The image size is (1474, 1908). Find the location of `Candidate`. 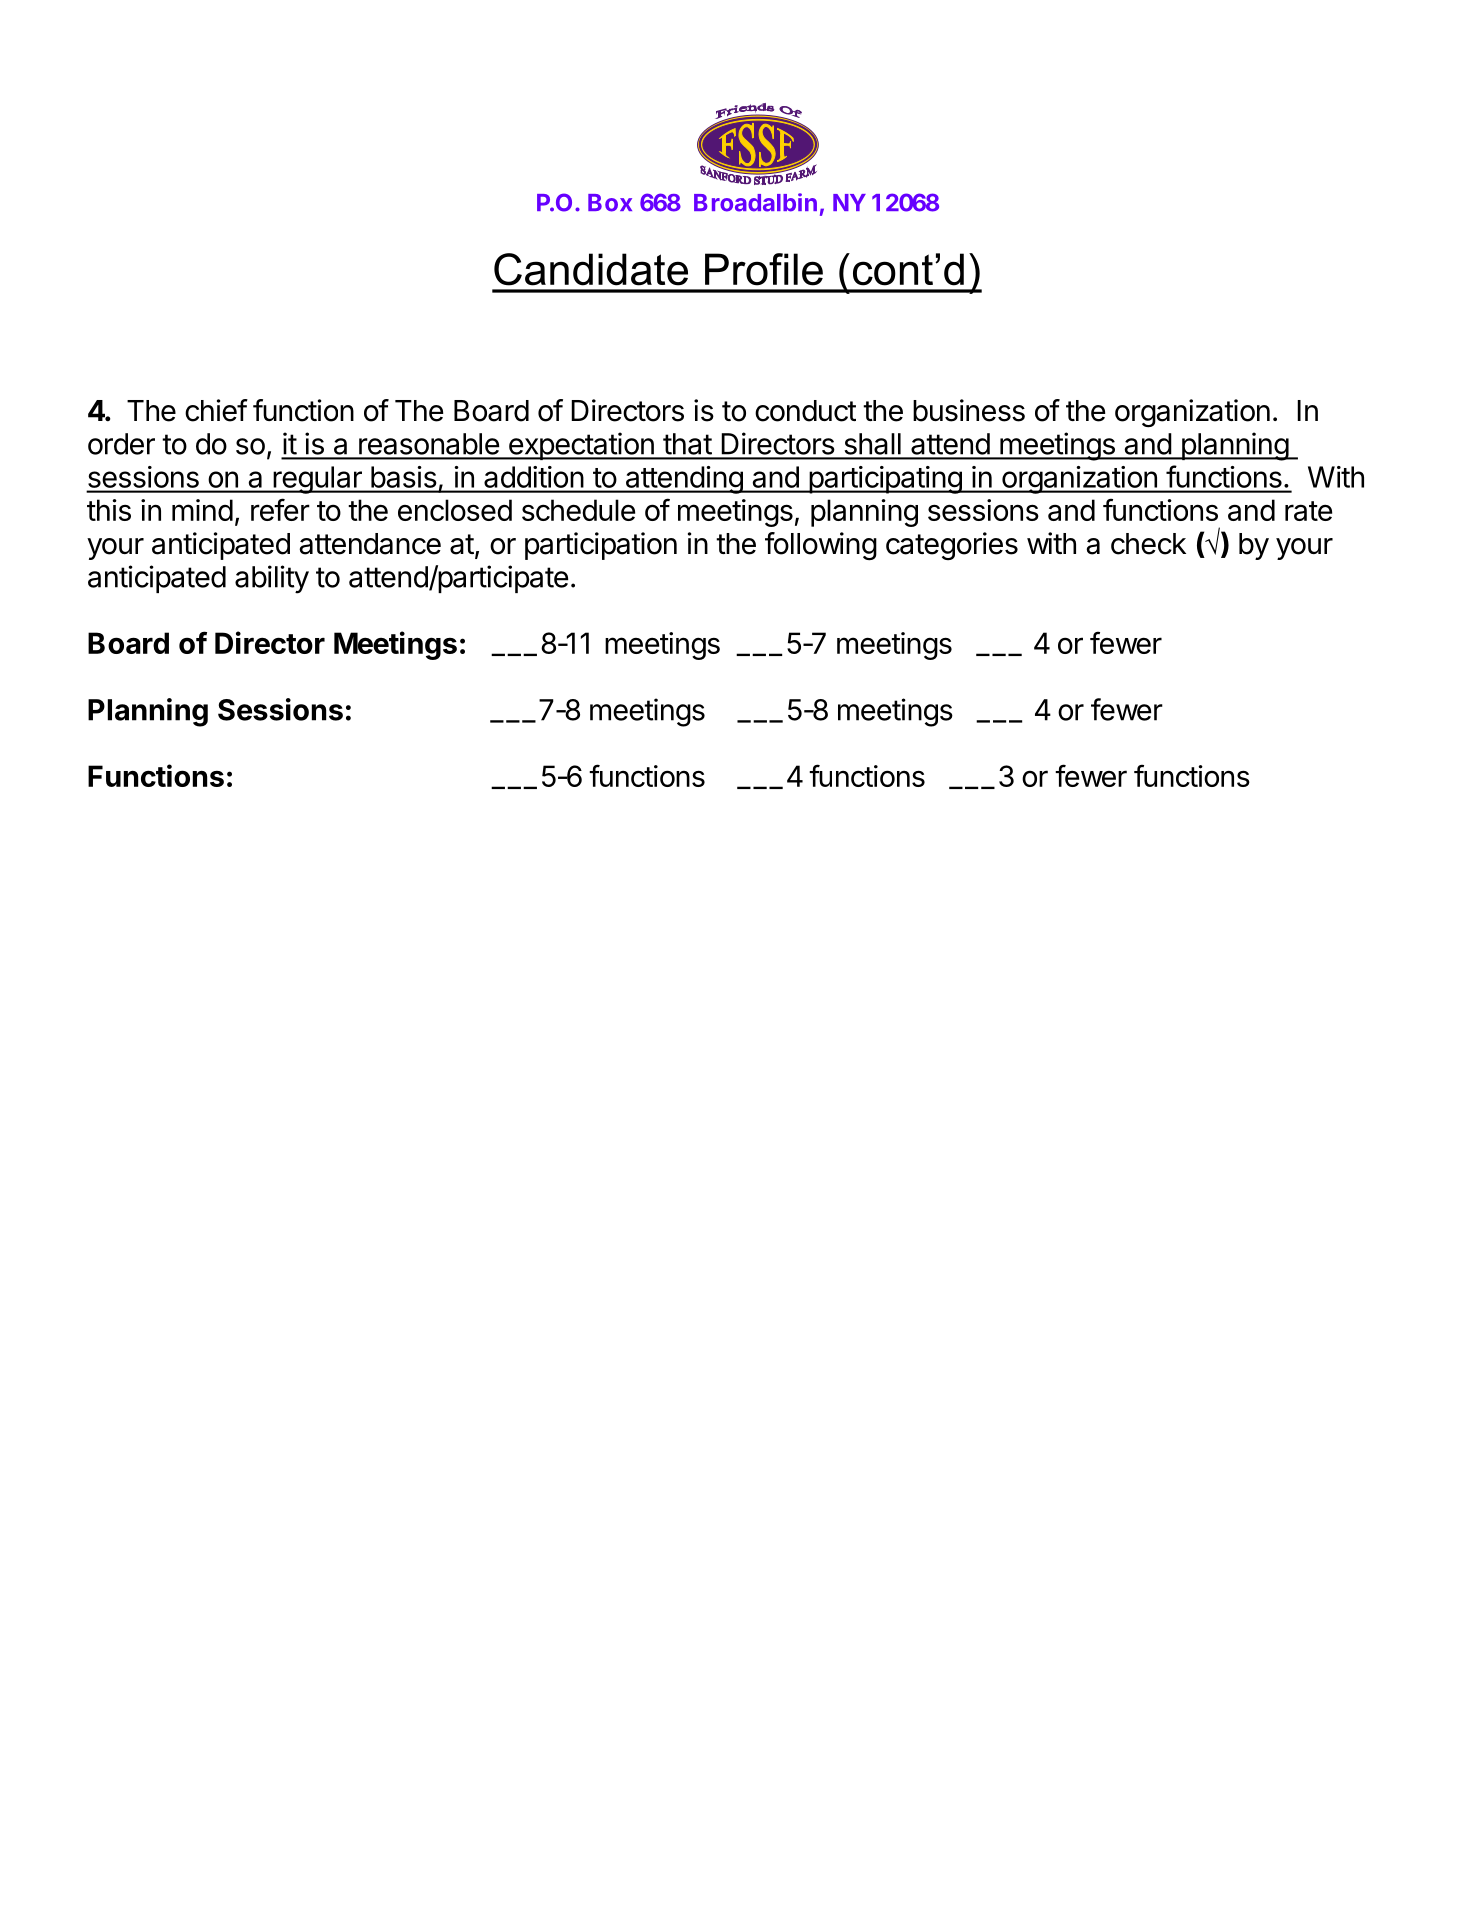

Candidate is located at coordinates (591, 269).
